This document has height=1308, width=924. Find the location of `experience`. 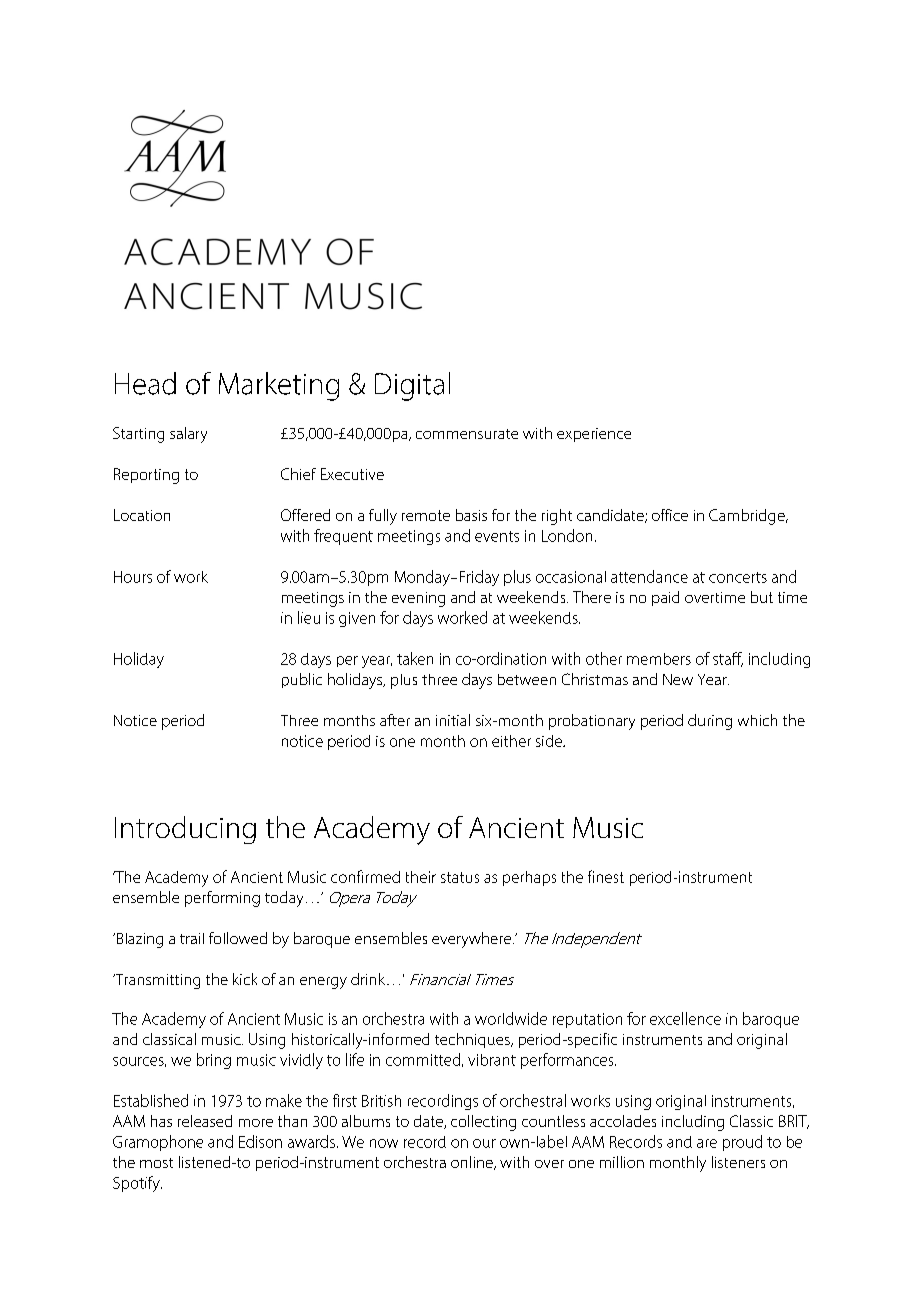

experience is located at coordinates (594, 435).
